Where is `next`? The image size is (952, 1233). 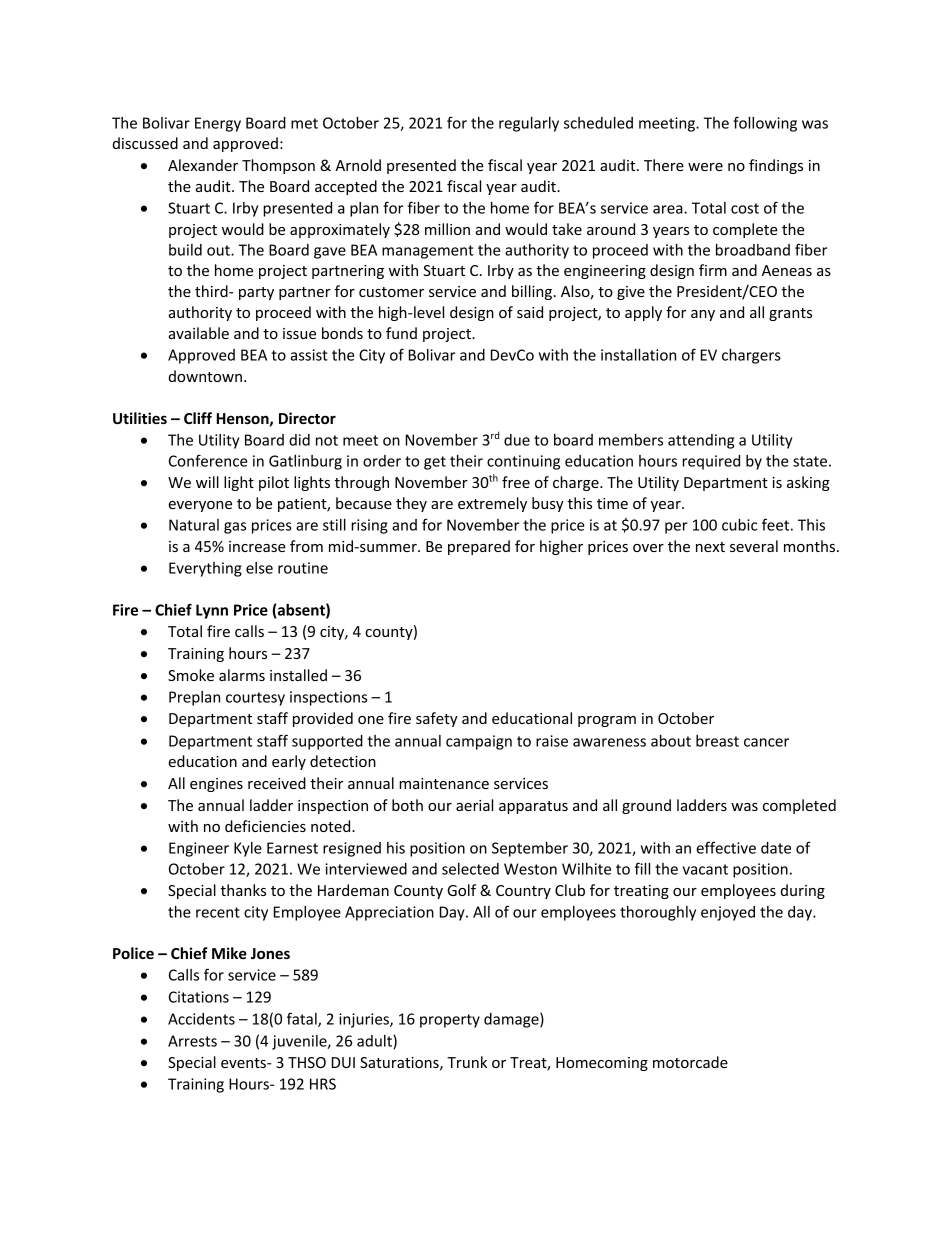
next is located at coordinates (710, 547).
